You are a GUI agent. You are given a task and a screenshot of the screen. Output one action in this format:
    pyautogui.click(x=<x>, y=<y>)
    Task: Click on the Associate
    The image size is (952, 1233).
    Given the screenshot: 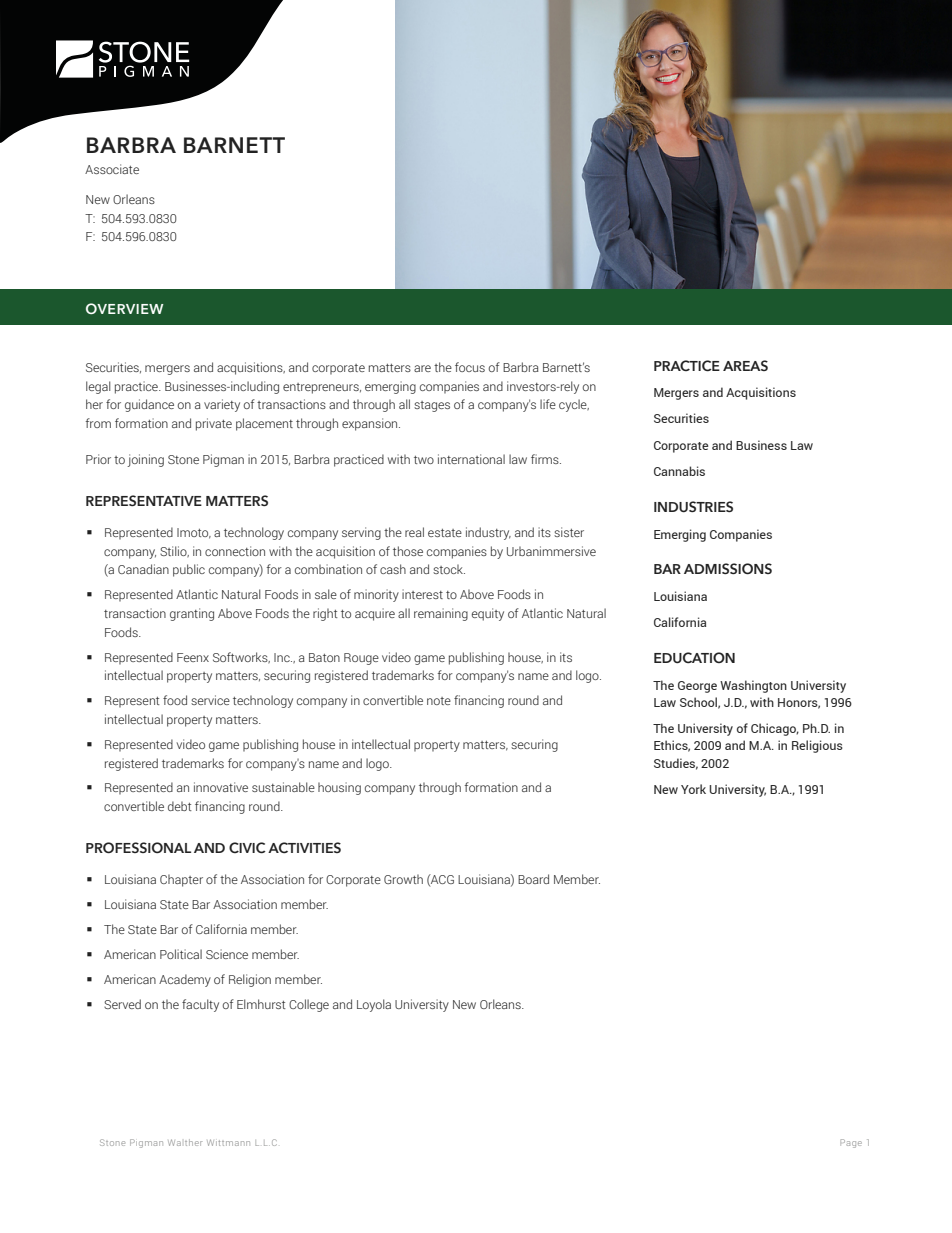 What is the action you would take?
    pyautogui.click(x=112, y=169)
